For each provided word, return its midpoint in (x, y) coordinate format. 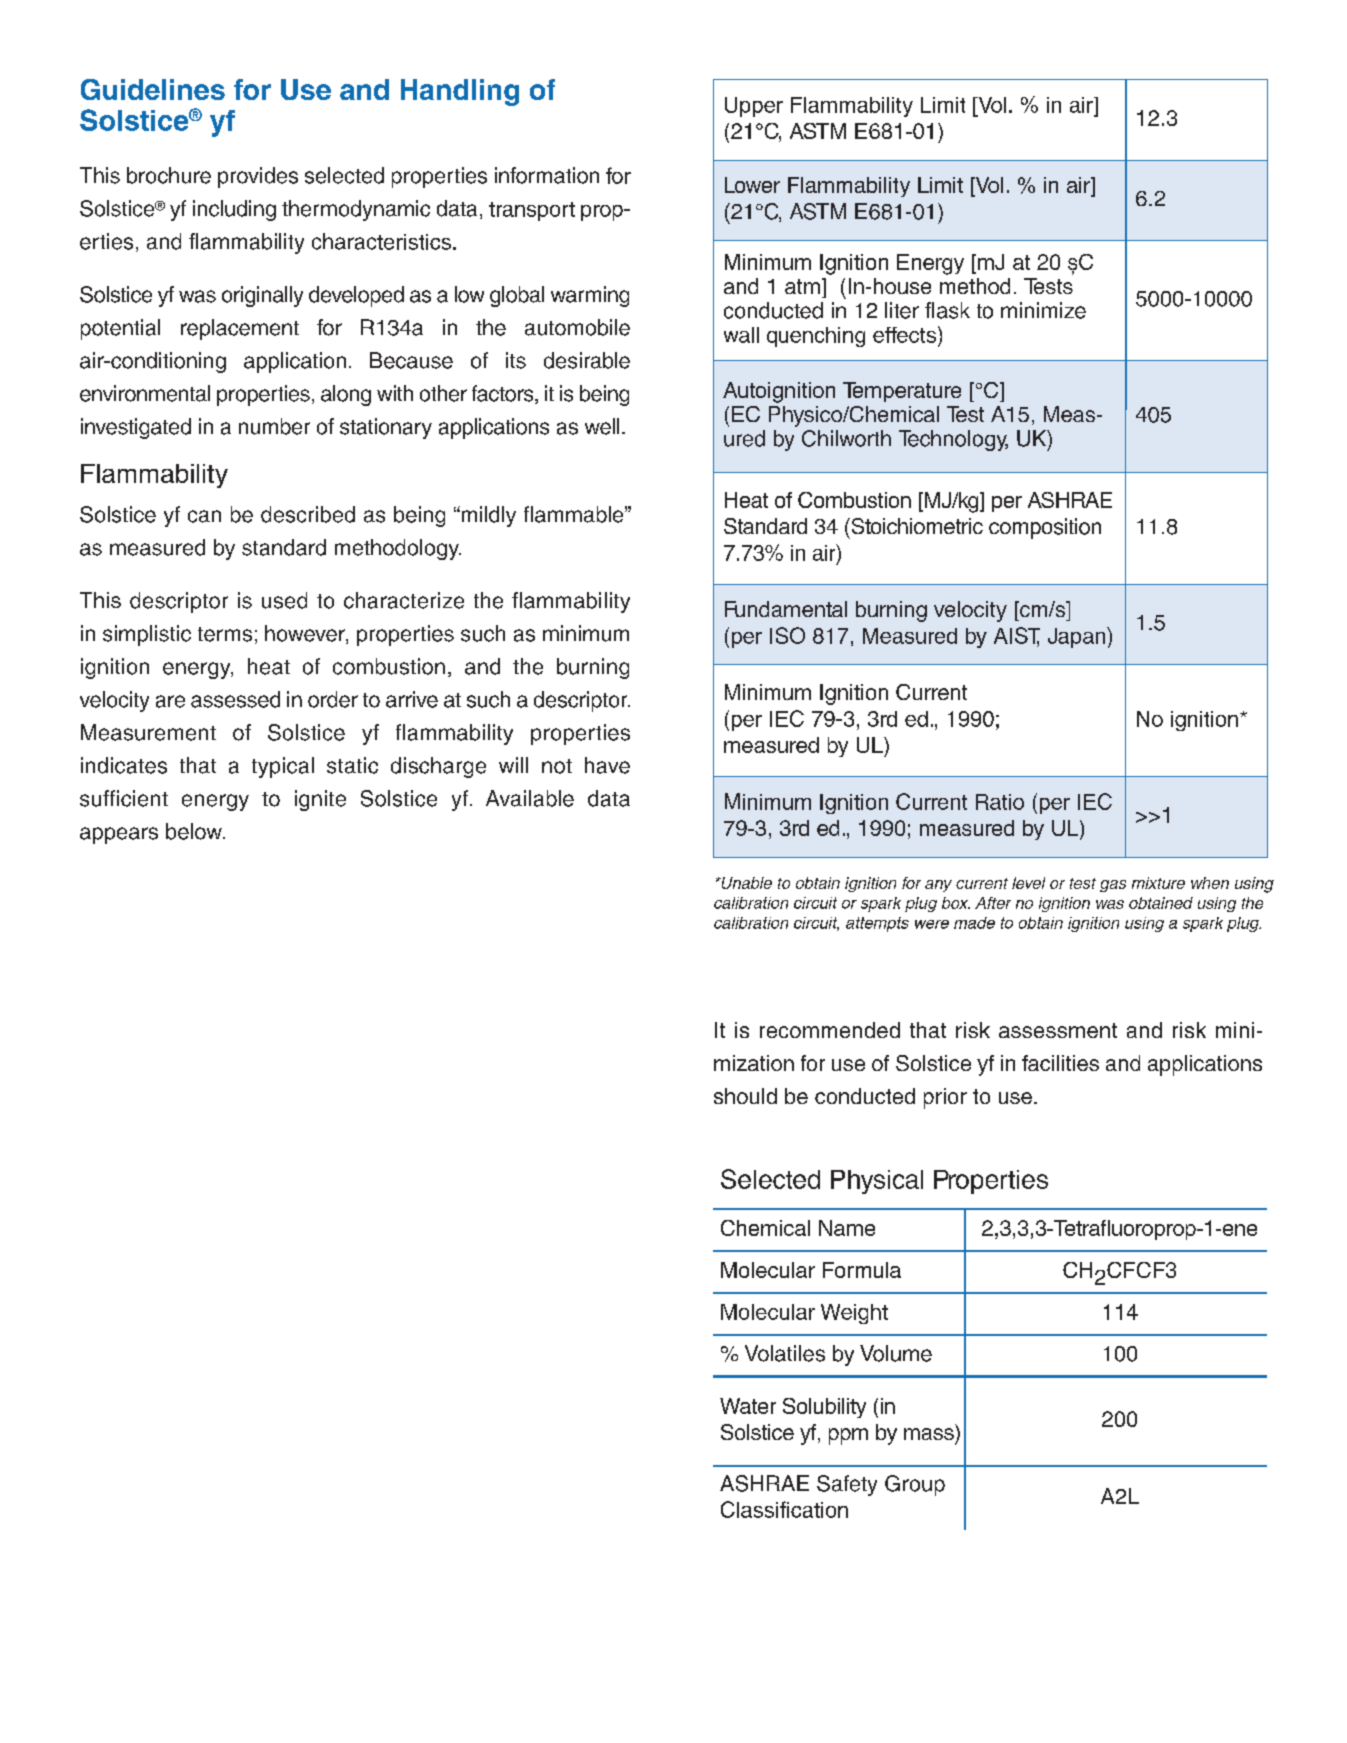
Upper (754, 107)
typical (283, 767)
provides (258, 177)
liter (902, 310)
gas (1113, 886)
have (607, 765)
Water (748, 1406)
